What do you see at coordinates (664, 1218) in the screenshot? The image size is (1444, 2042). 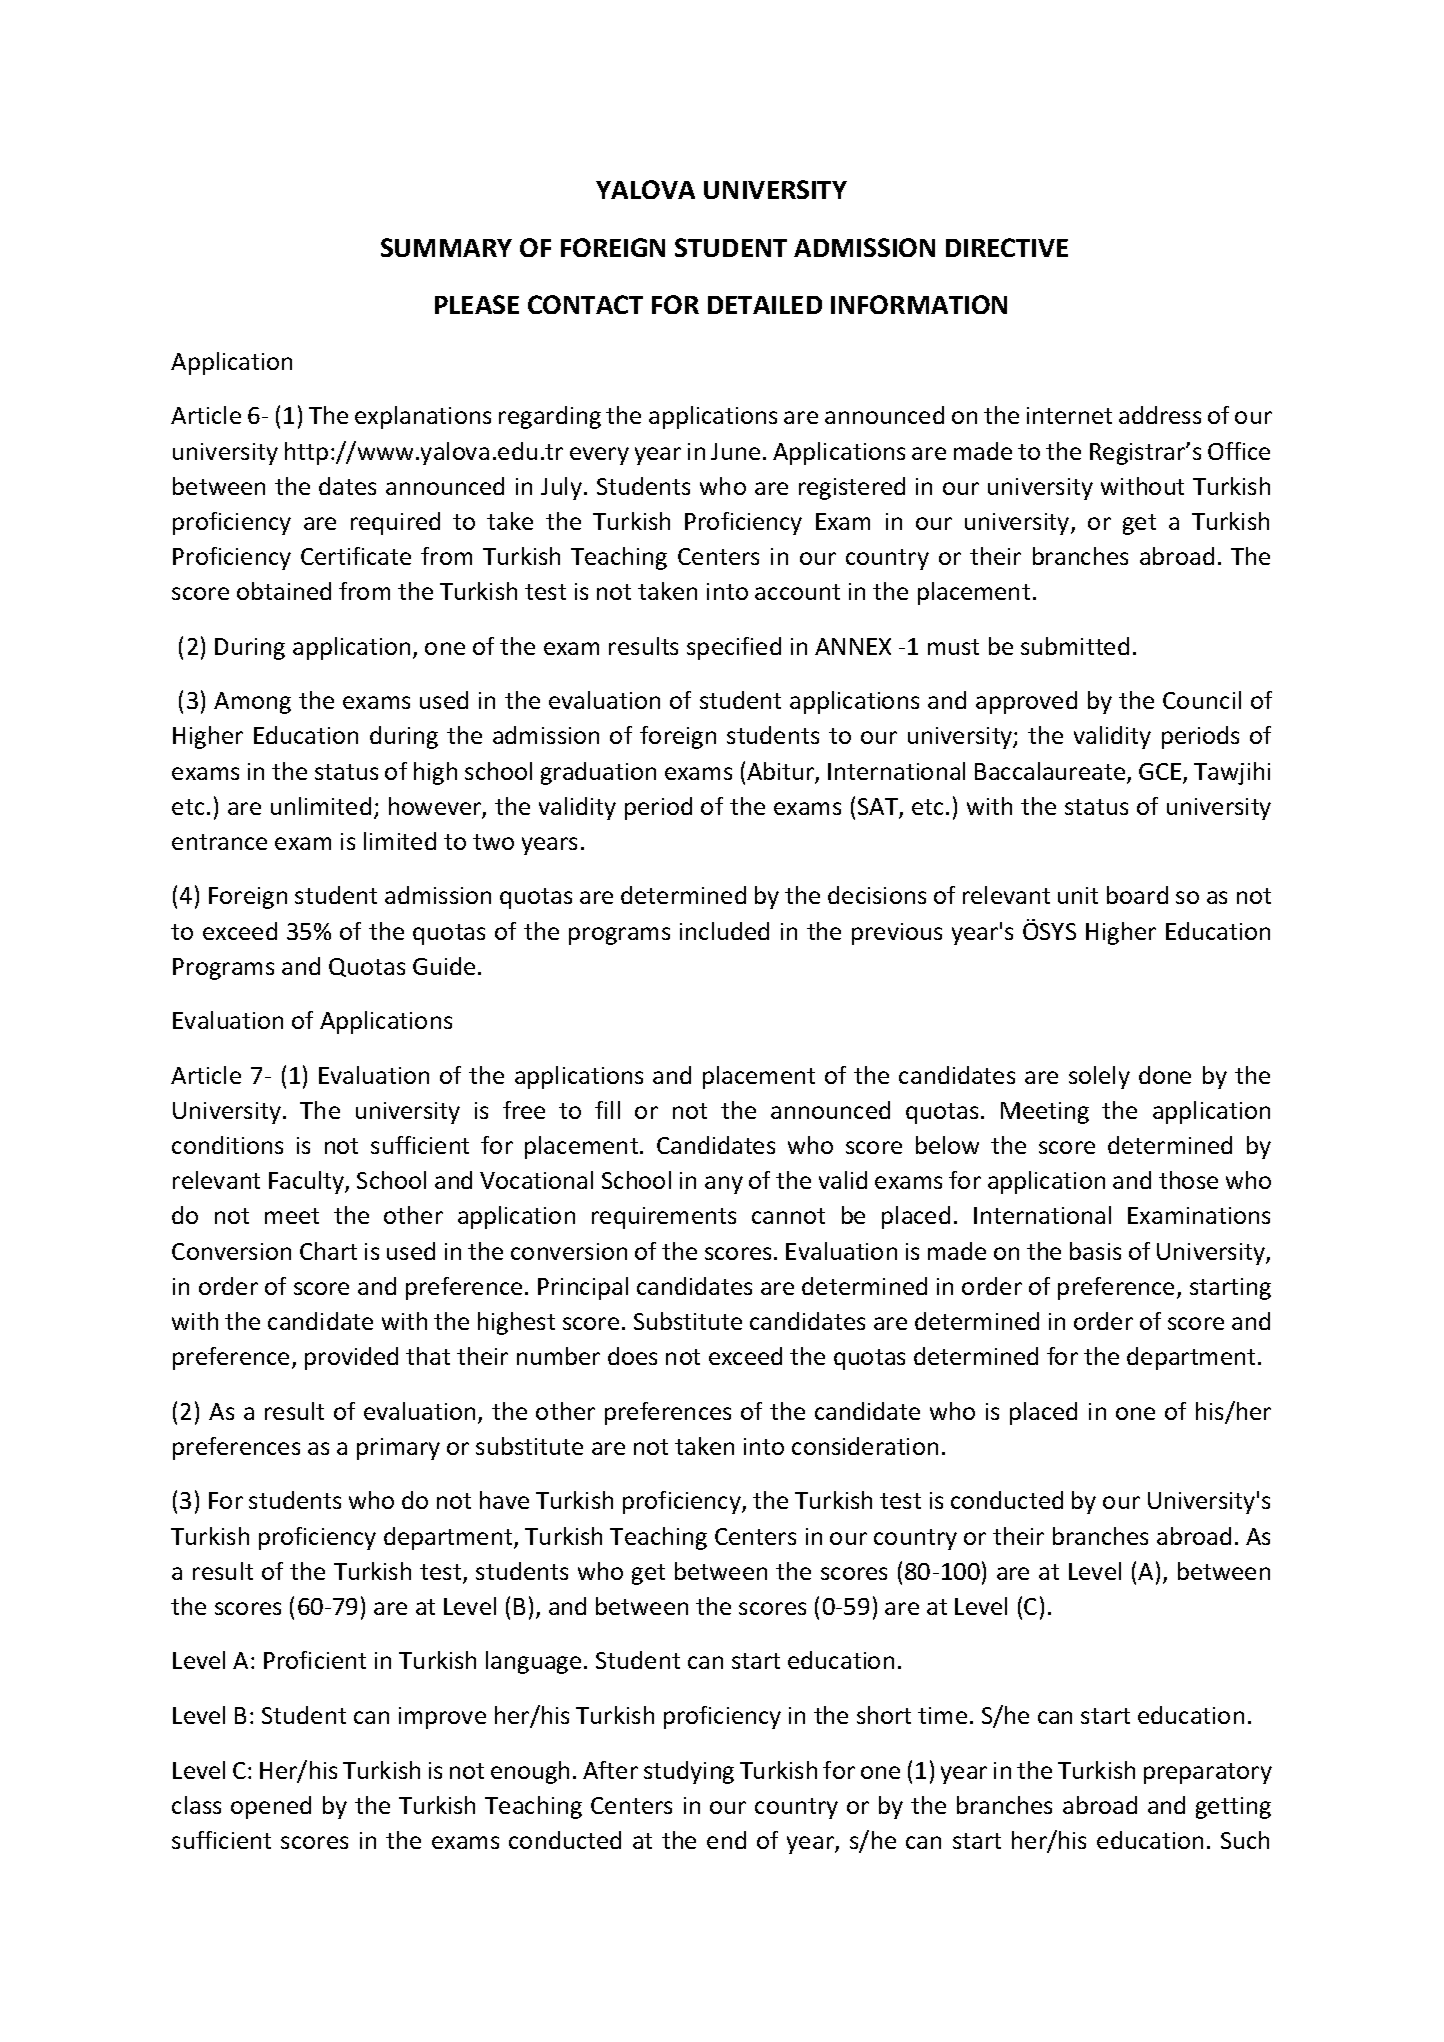 I see `requirements` at bounding box center [664, 1218].
